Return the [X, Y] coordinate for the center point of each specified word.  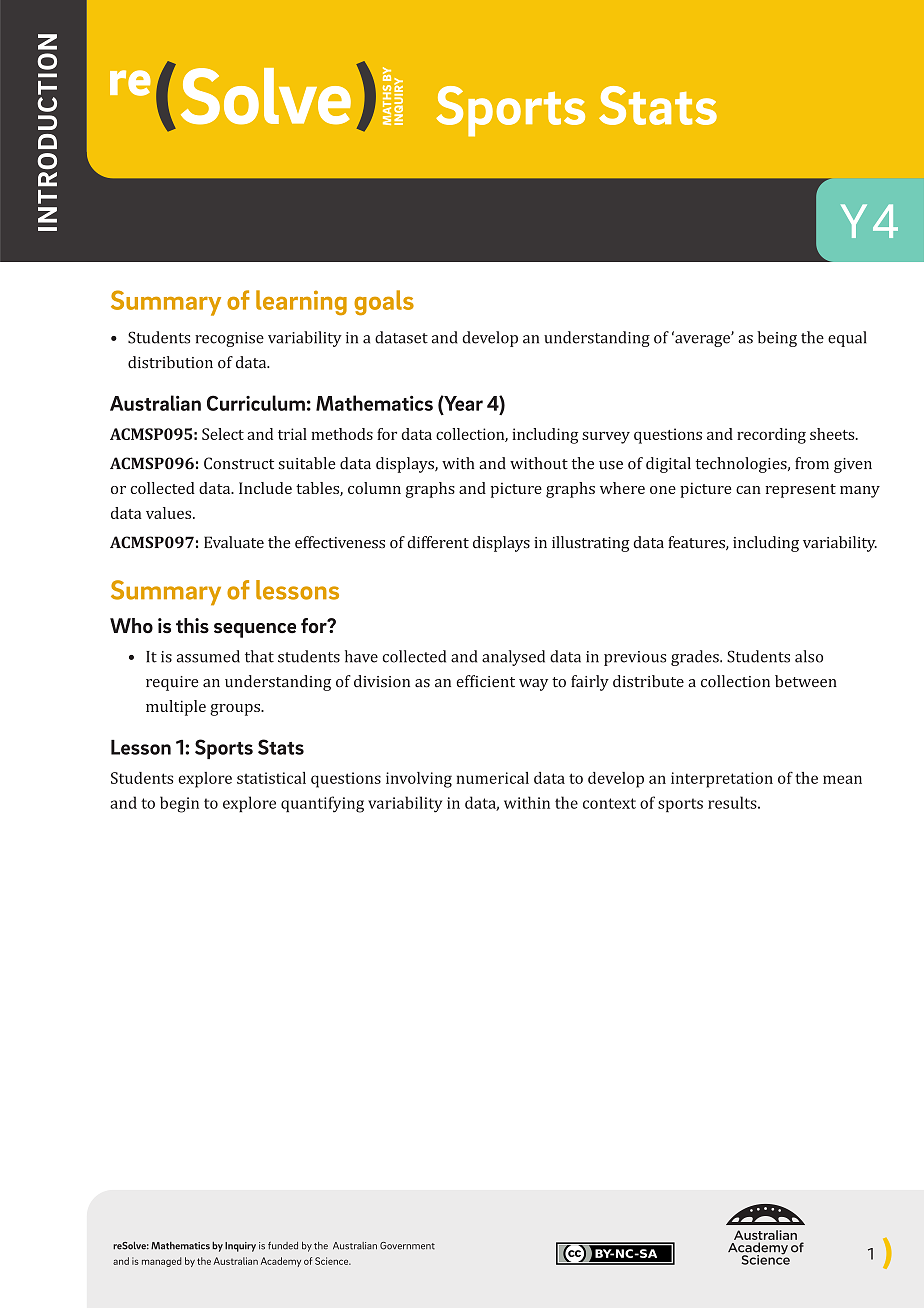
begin [179, 804]
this [192, 626]
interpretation [722, 780]
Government [407, 1246]
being [777, 339]
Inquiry [240, 1247]
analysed [513, 658]
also [809, 656]
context [609, 803]
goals [384, 303]
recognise [229, 339]
